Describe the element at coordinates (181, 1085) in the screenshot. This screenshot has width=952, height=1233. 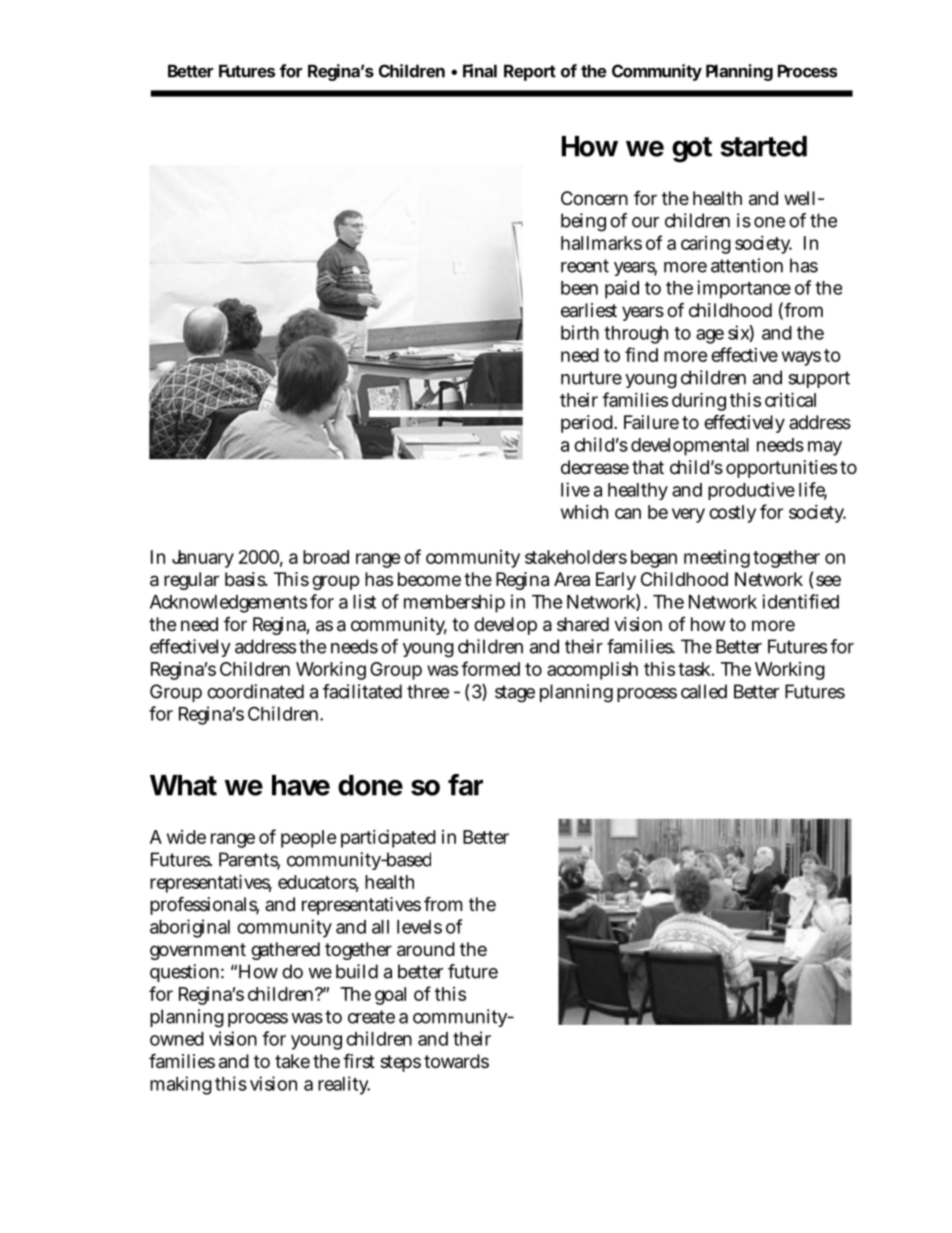
I see `making` at that location.
